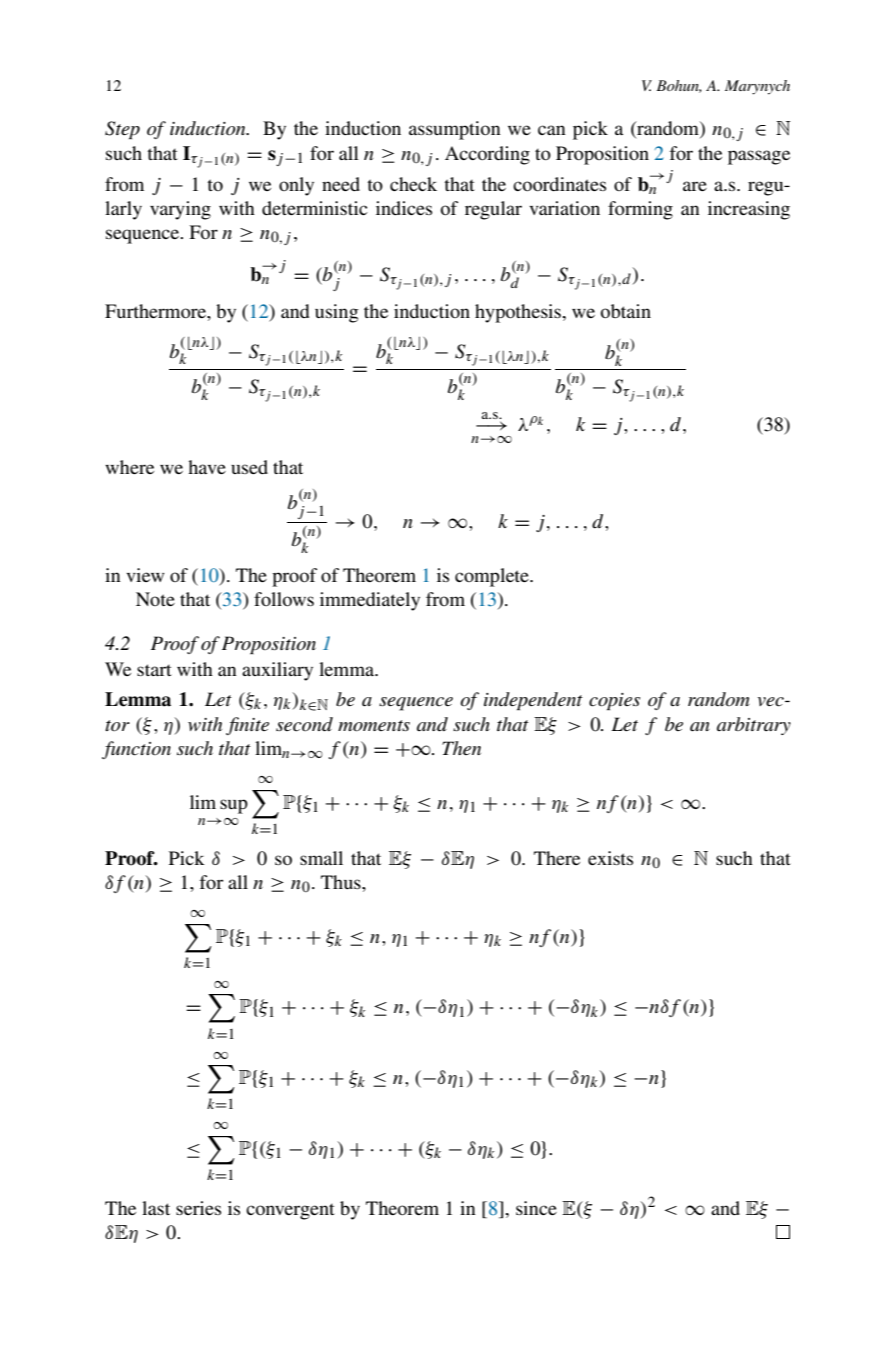 The width and height of the screenshot is (896, 1354). I want to click on Step, so click(122, 130).
